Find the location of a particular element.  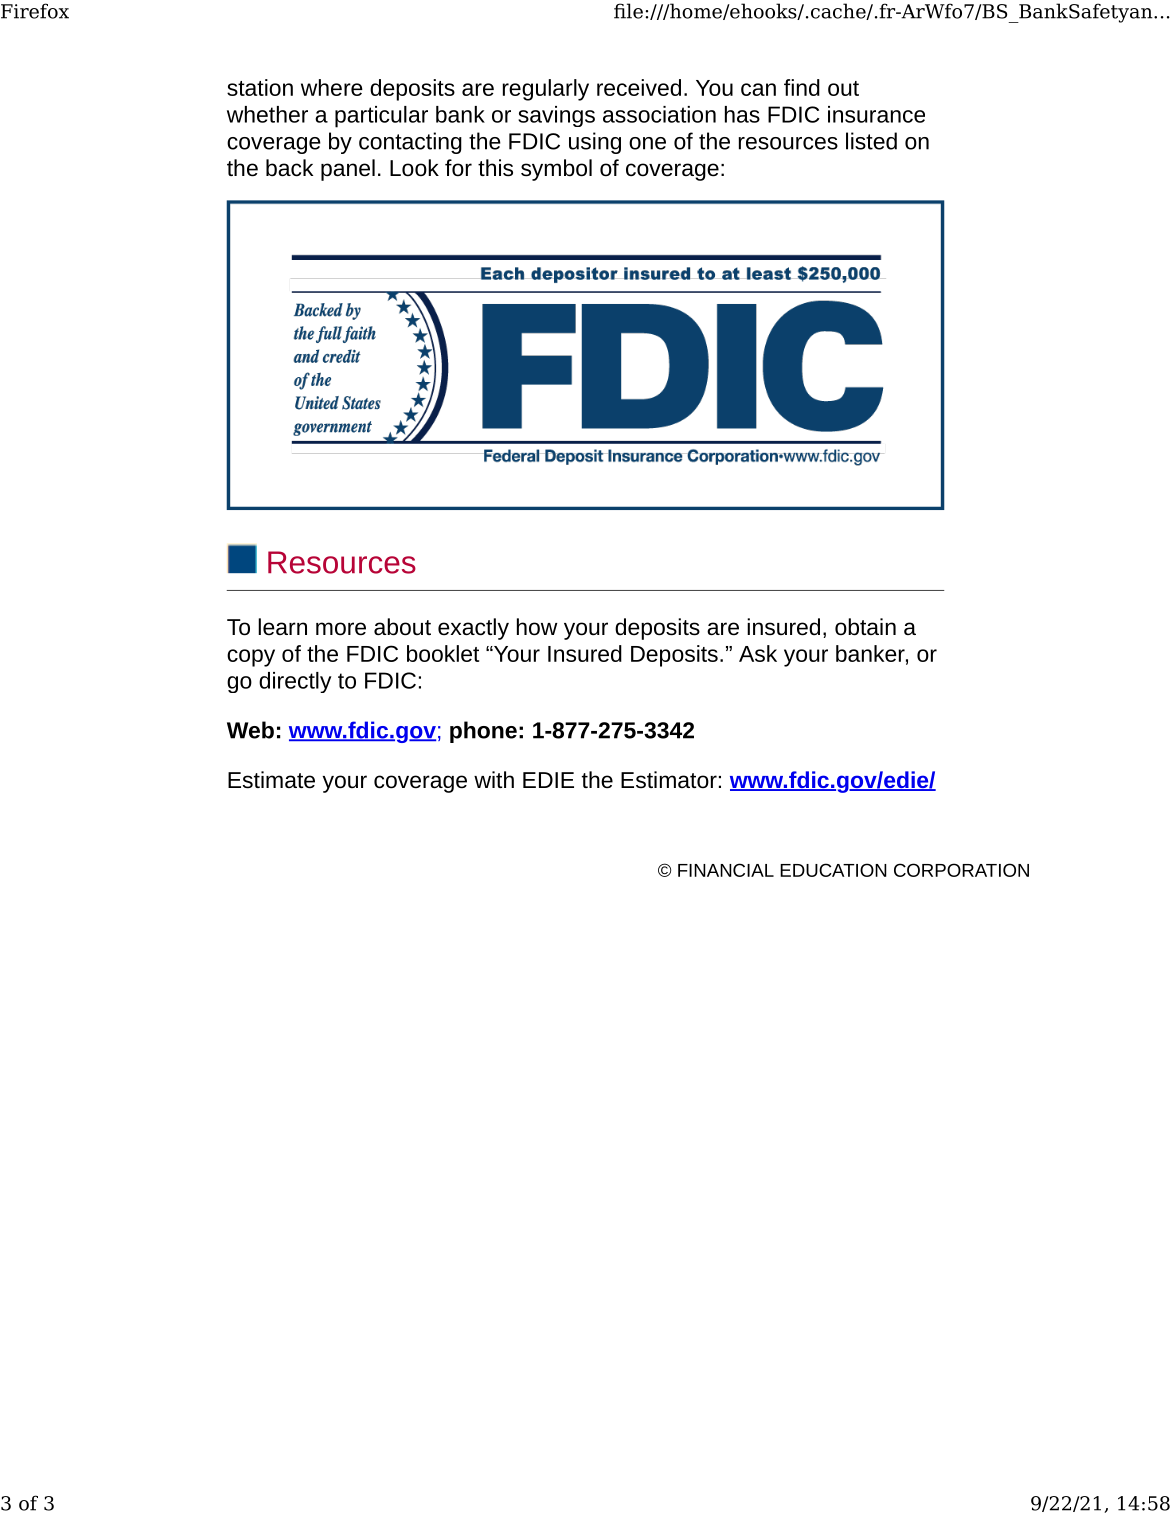

find is located at coordinates (802, 87).
